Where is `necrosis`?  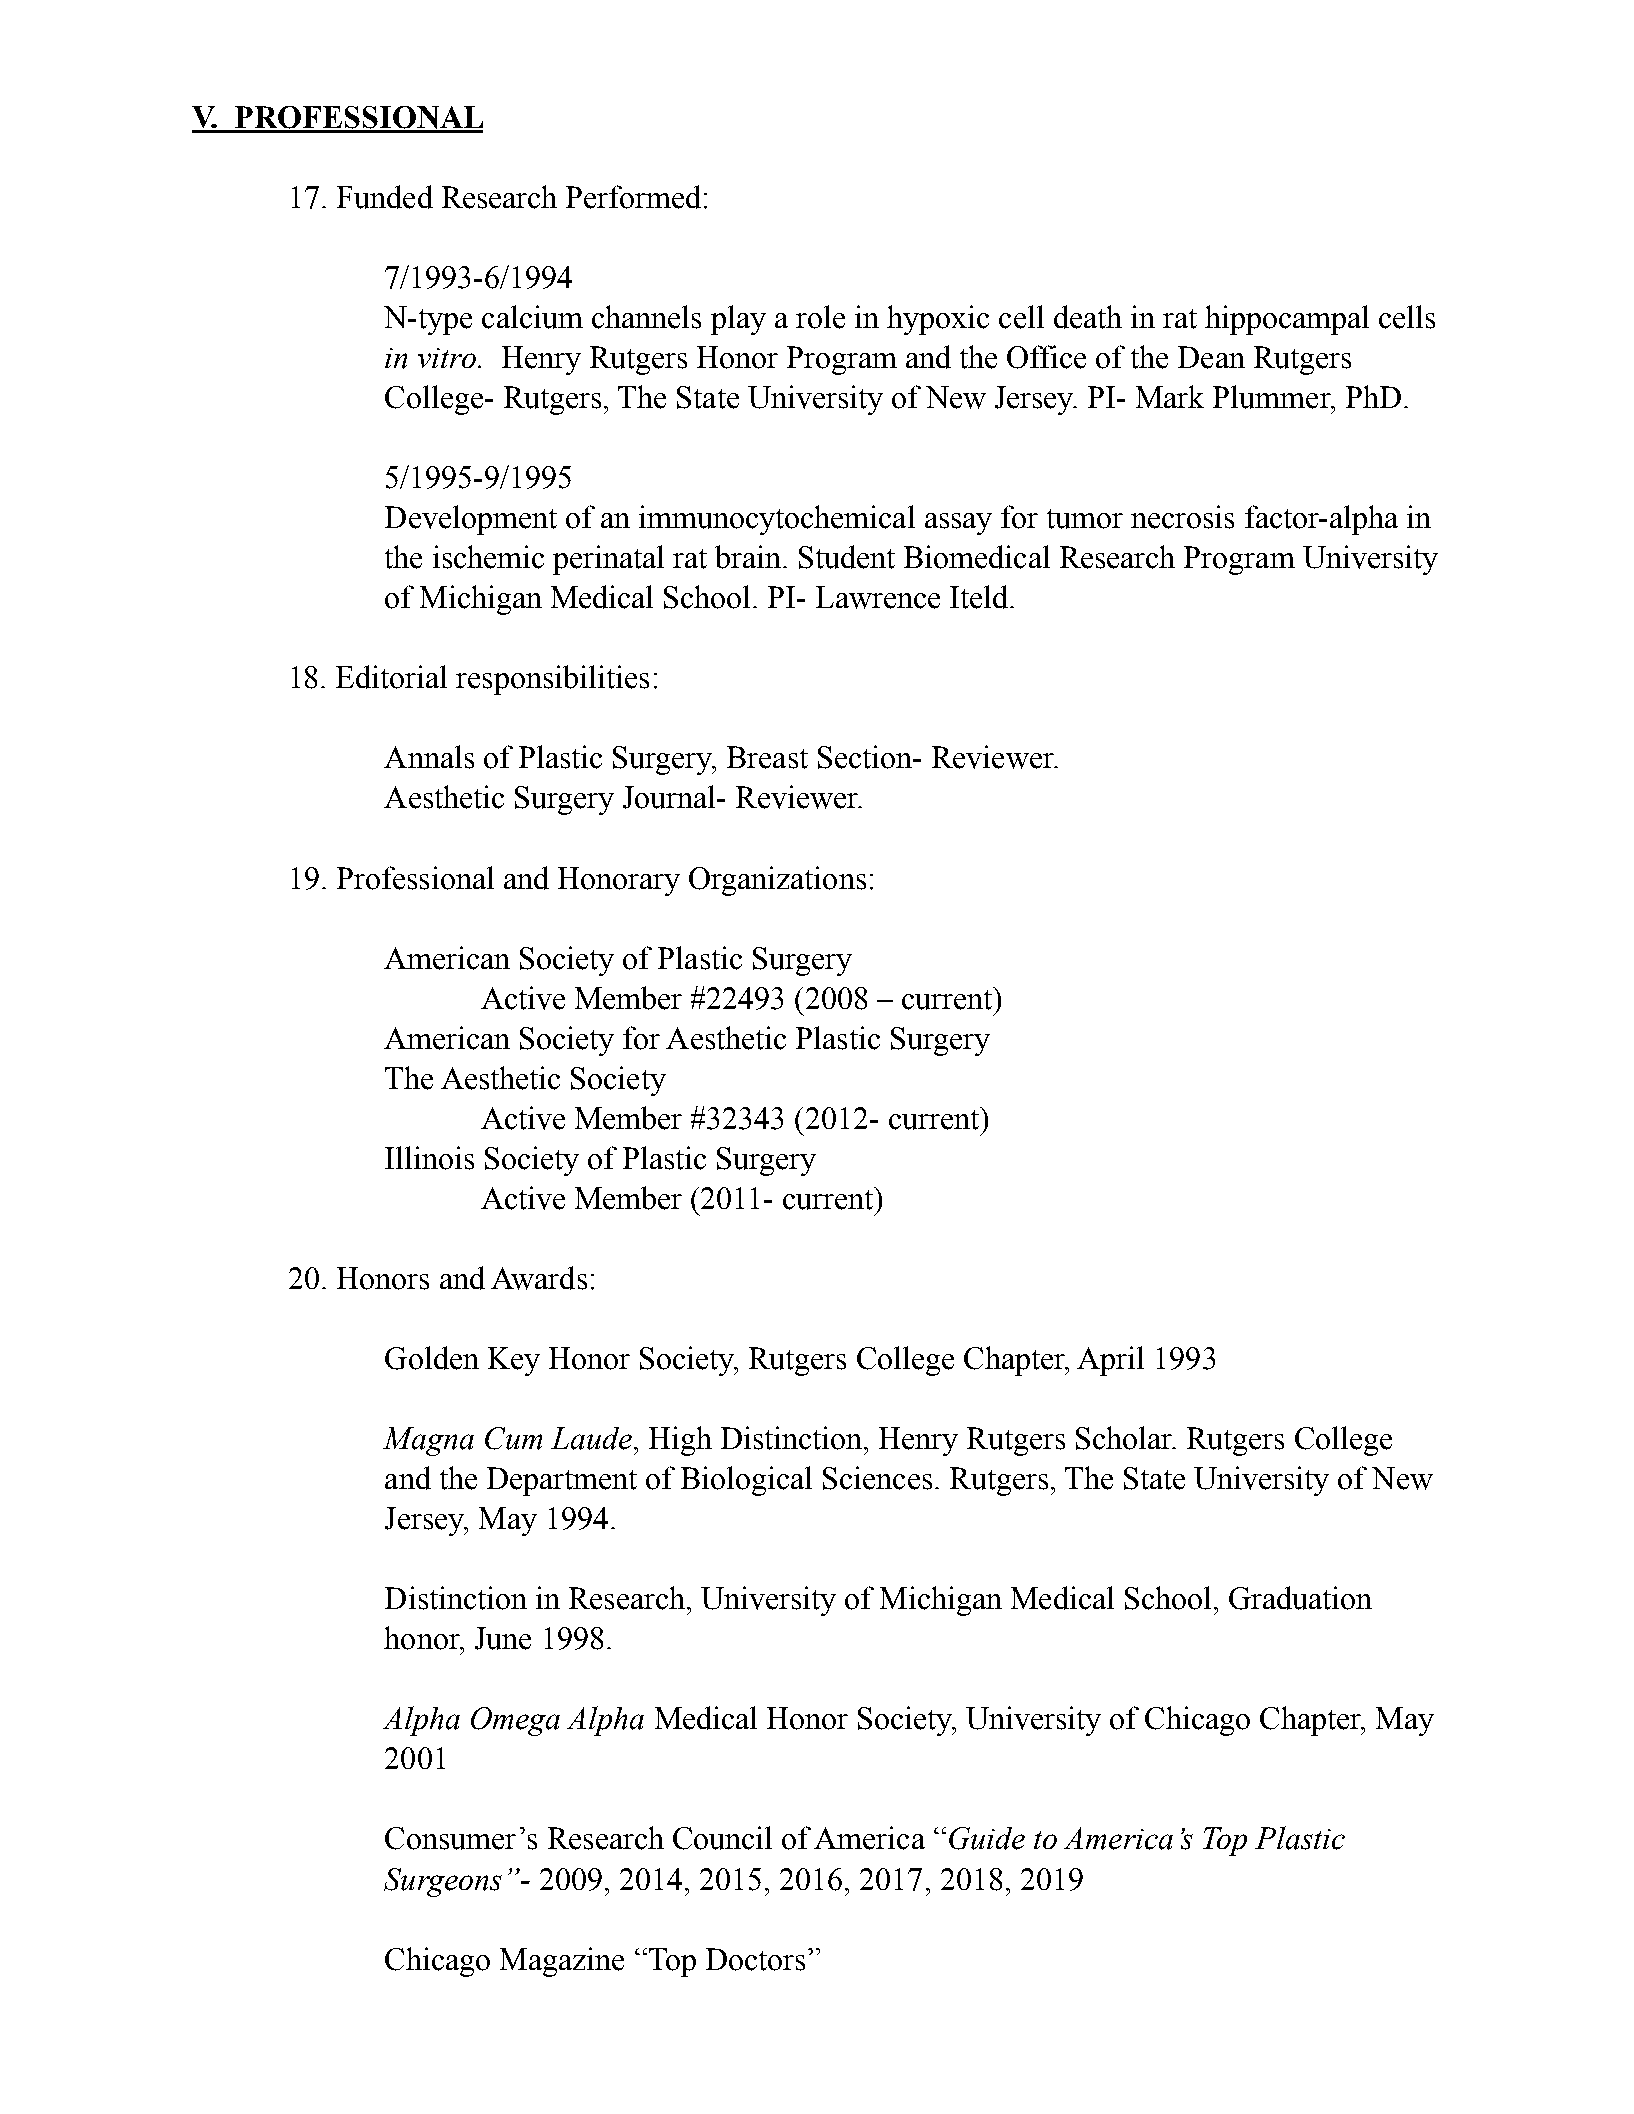 necrosis is located at coordinates (1182, 517).
